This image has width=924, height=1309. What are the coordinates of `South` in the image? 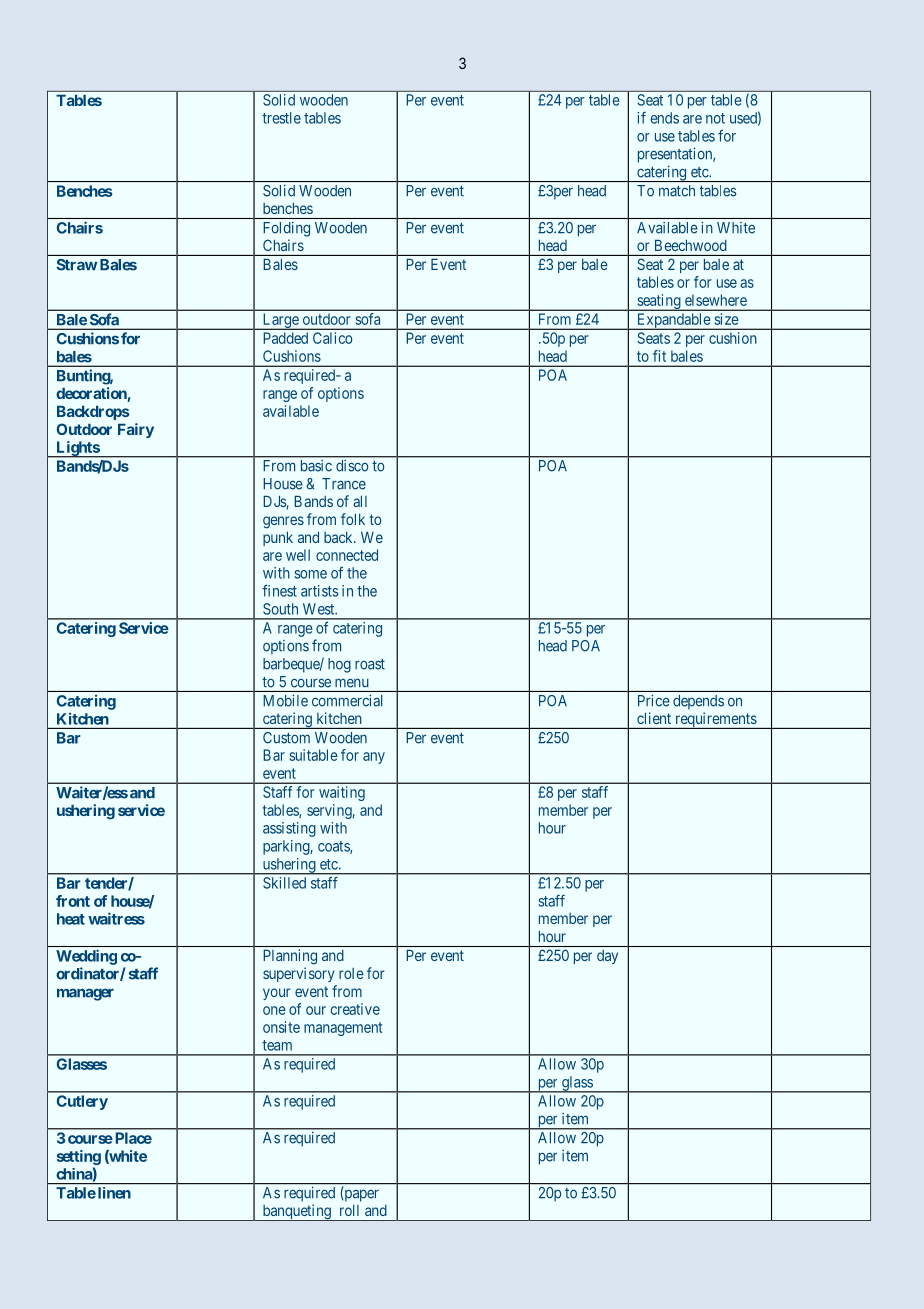 It's located at (280, 609).
